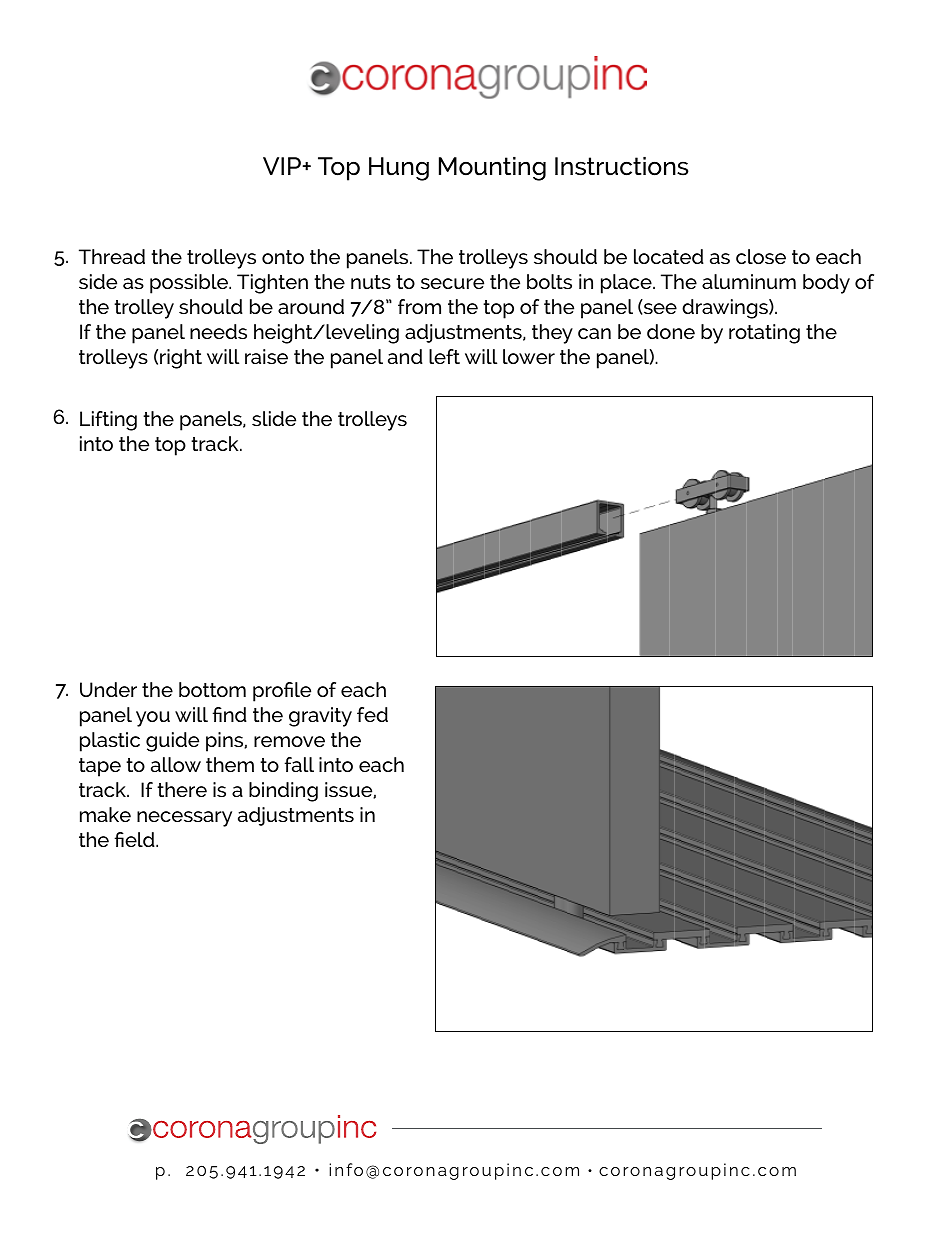  Describe the element at coordinates (622, 166) in the document. I see `Instructions` at that location.
